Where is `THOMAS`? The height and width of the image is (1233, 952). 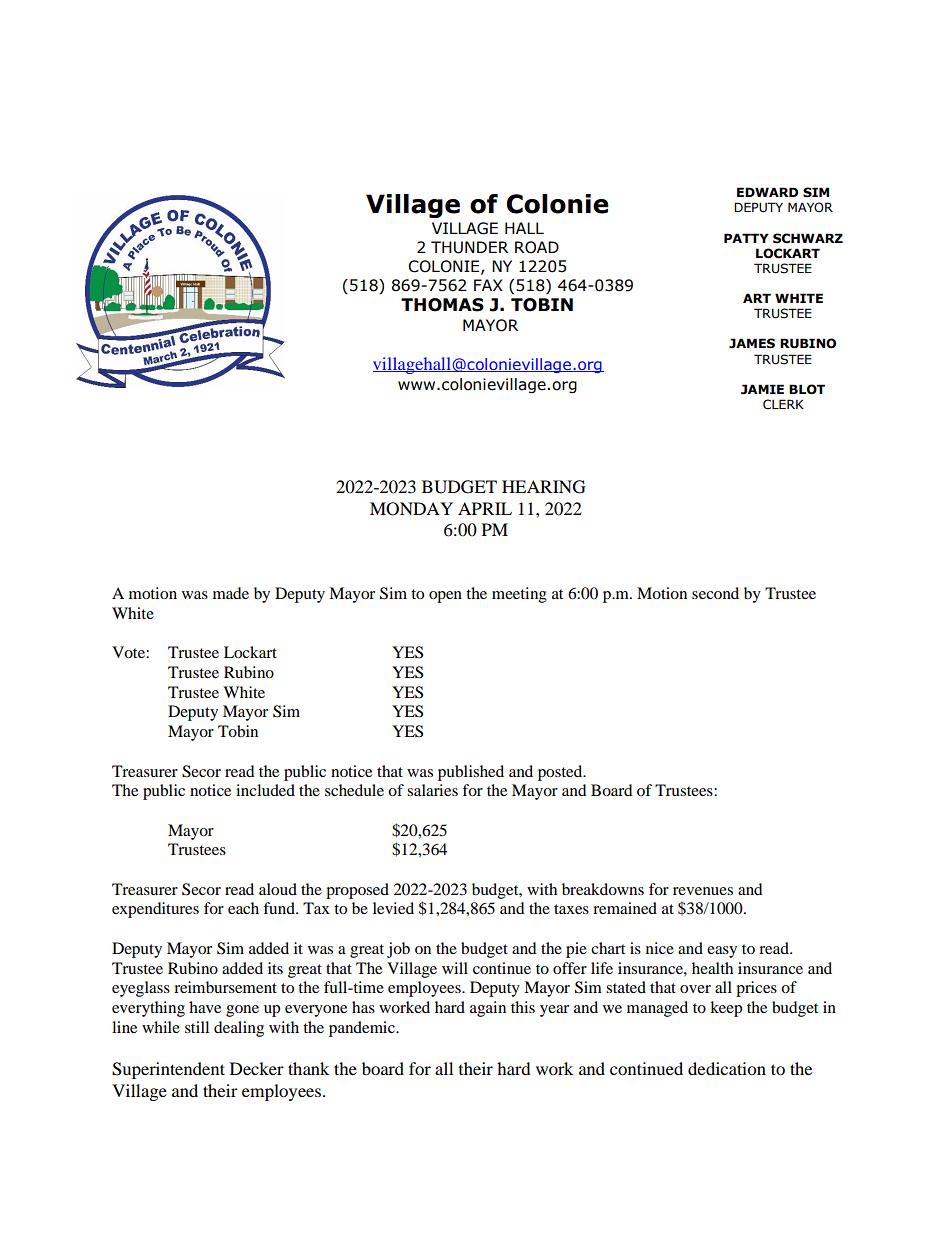
THOMAS is located at coordinates (442, 305).
